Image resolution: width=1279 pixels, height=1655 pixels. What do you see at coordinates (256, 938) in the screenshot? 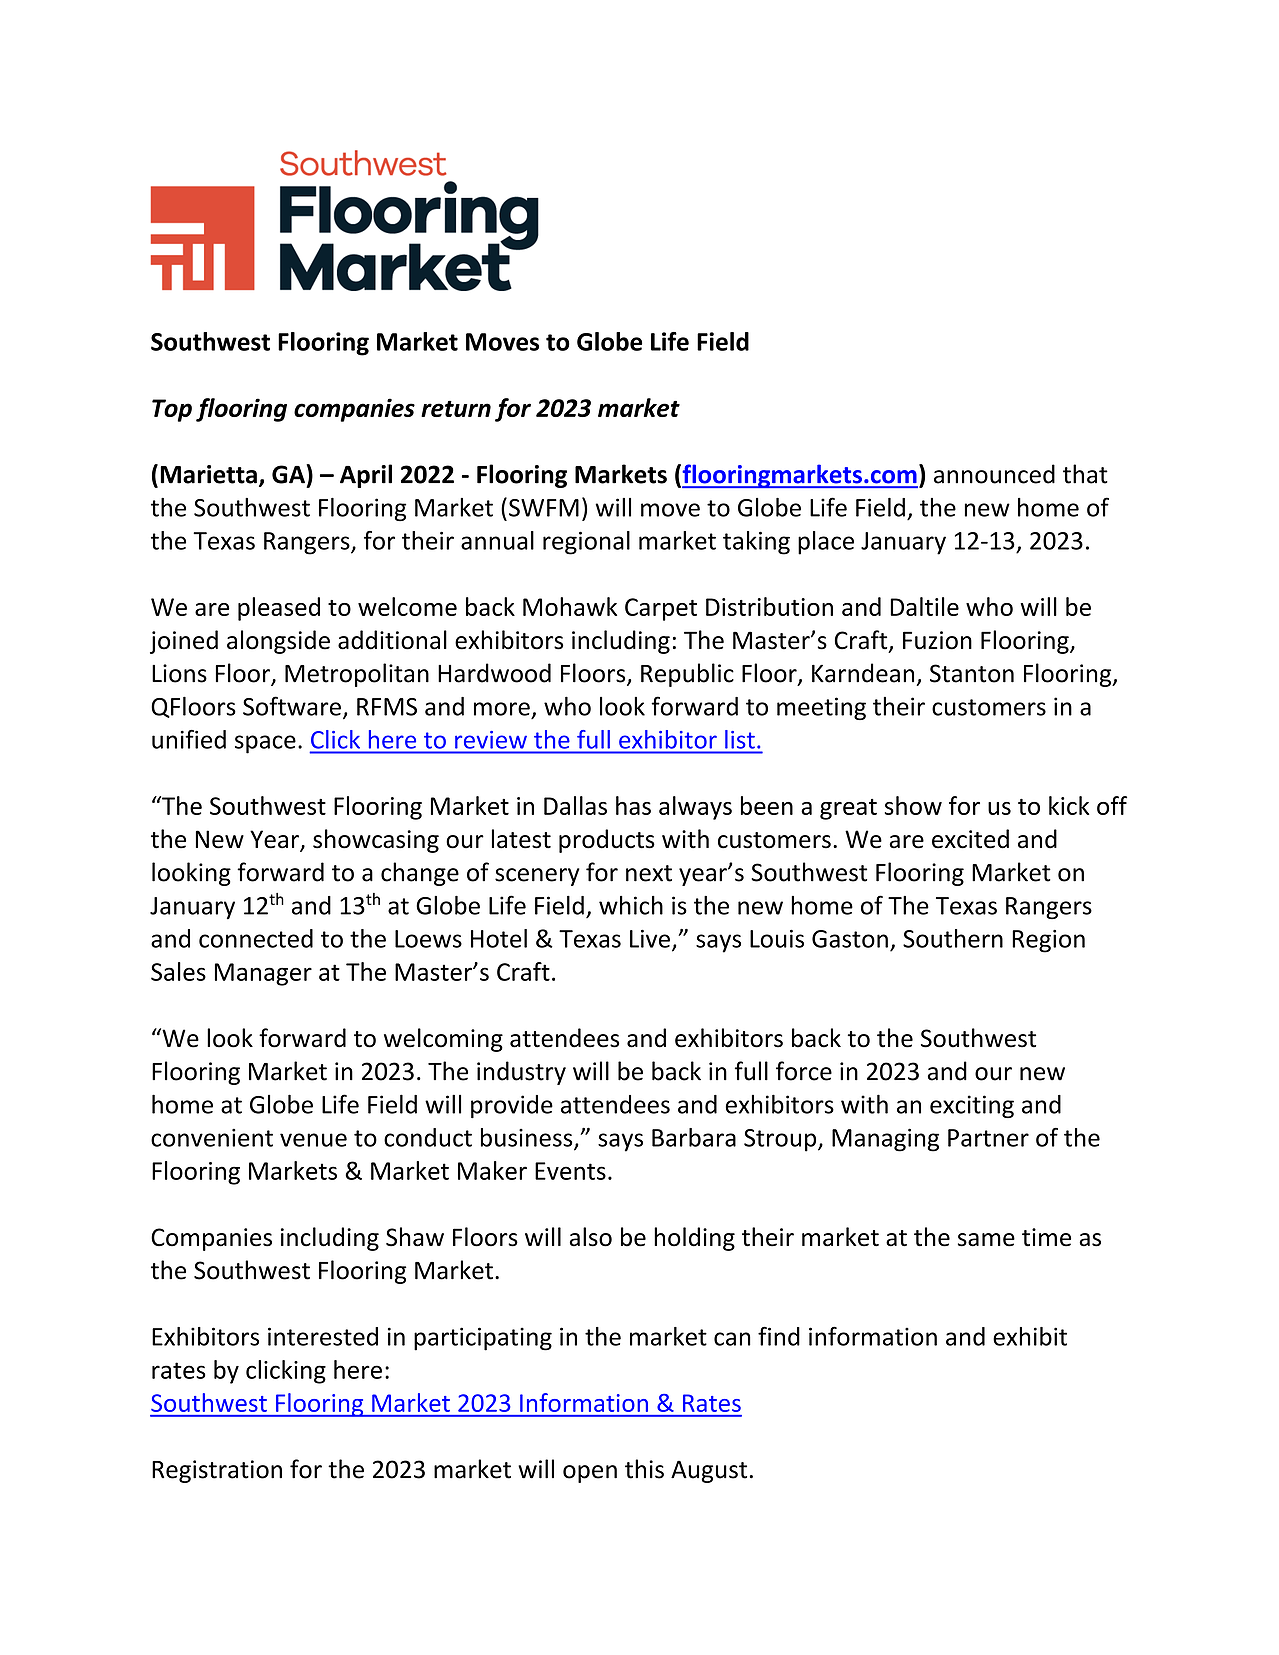
I see `connected` at bounding box center [256, 938].
